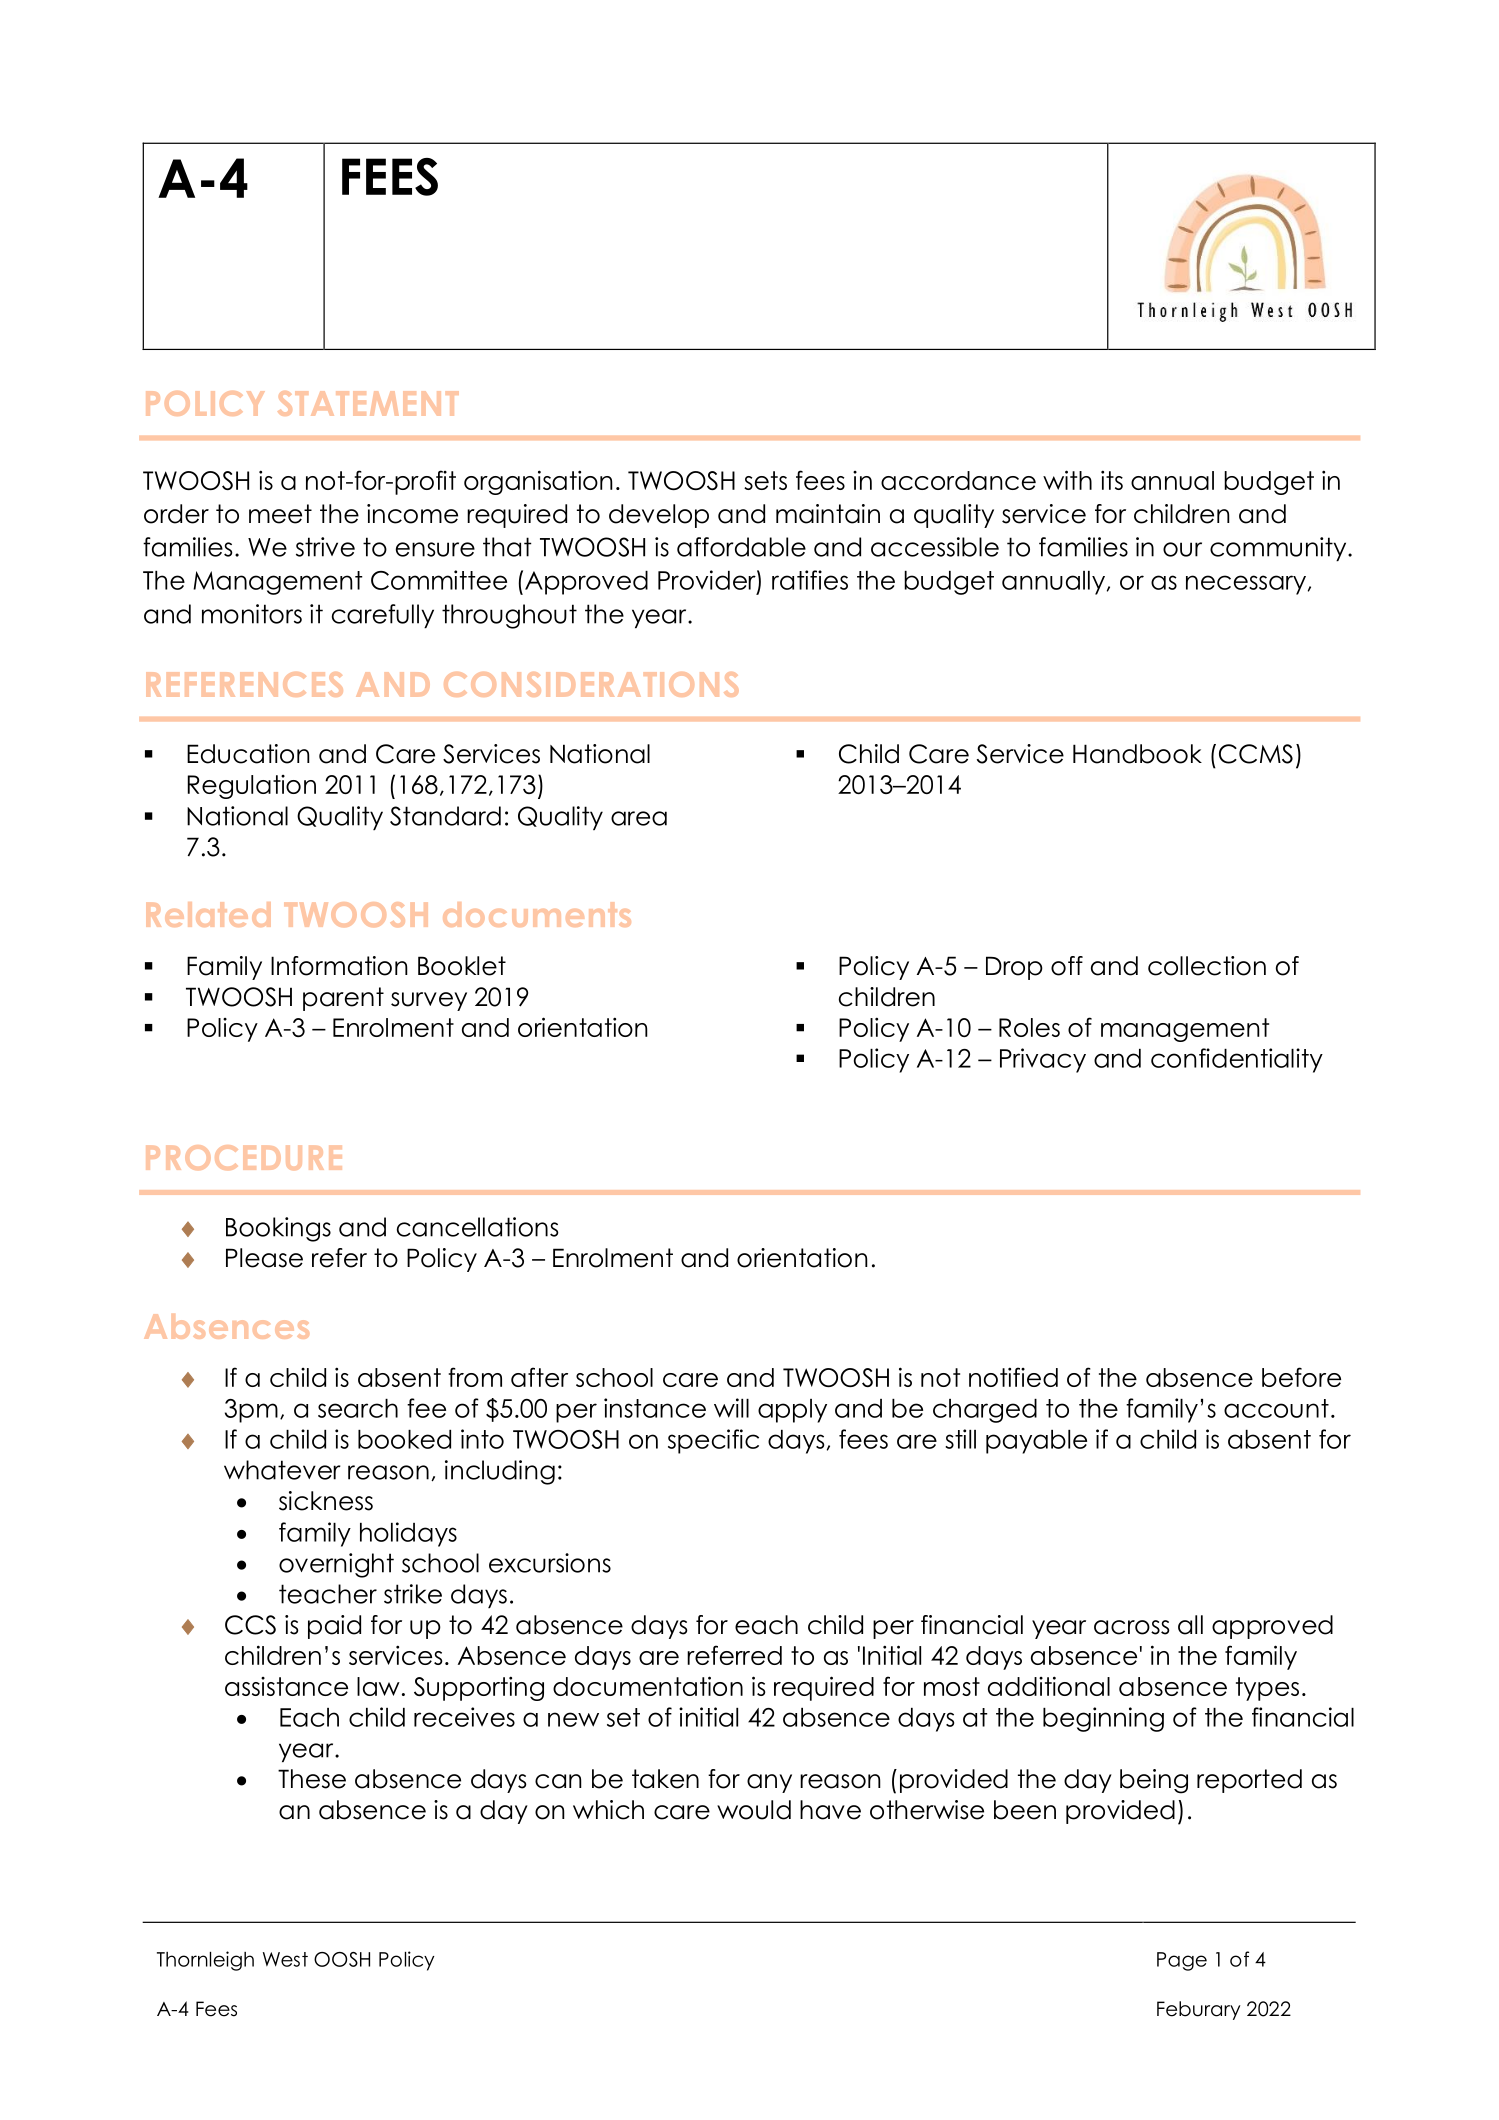  Describe the element at coordinates (252, 787) in the screenshot. I see `Regulation` at that location.
